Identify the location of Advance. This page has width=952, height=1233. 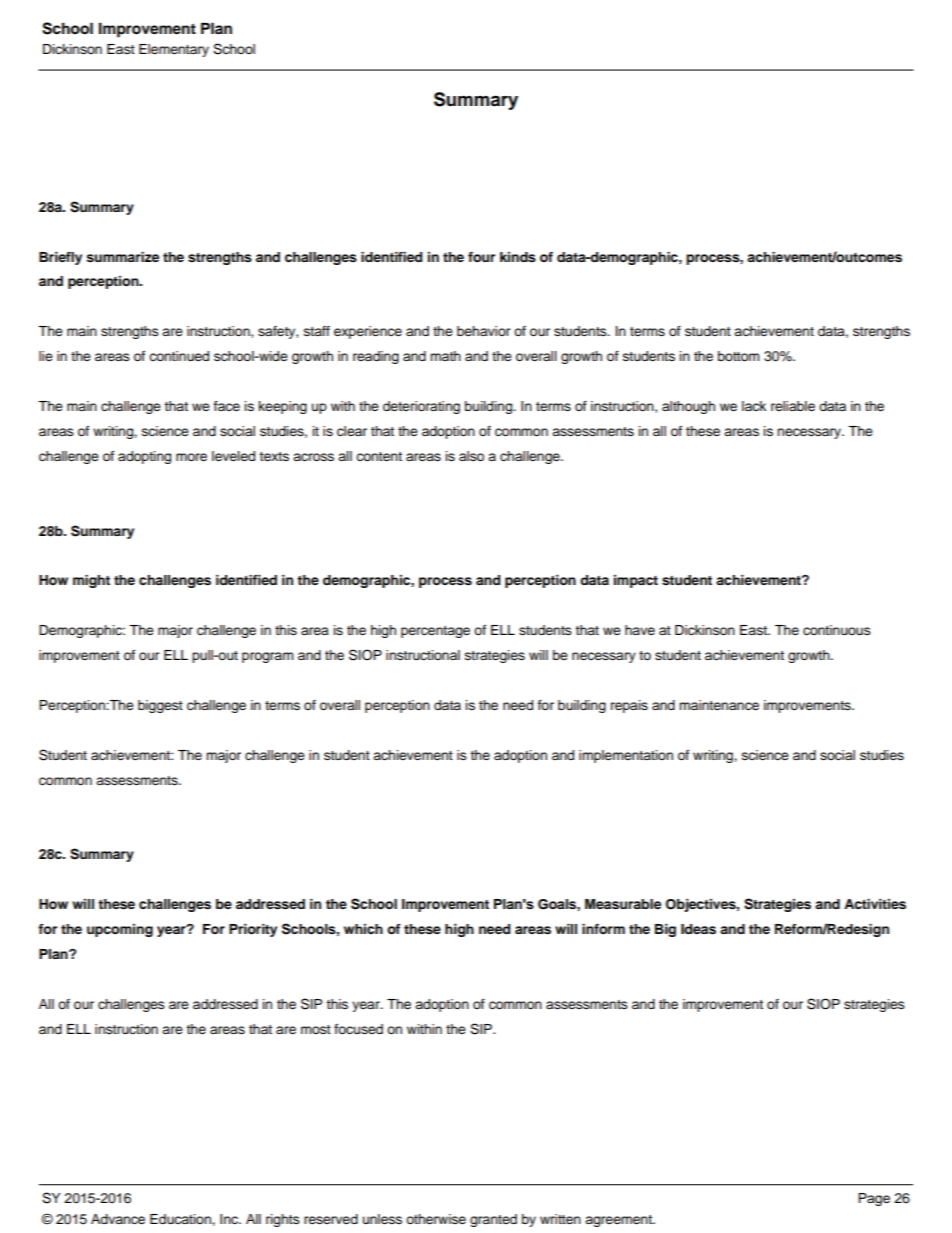
(118, 1219).
